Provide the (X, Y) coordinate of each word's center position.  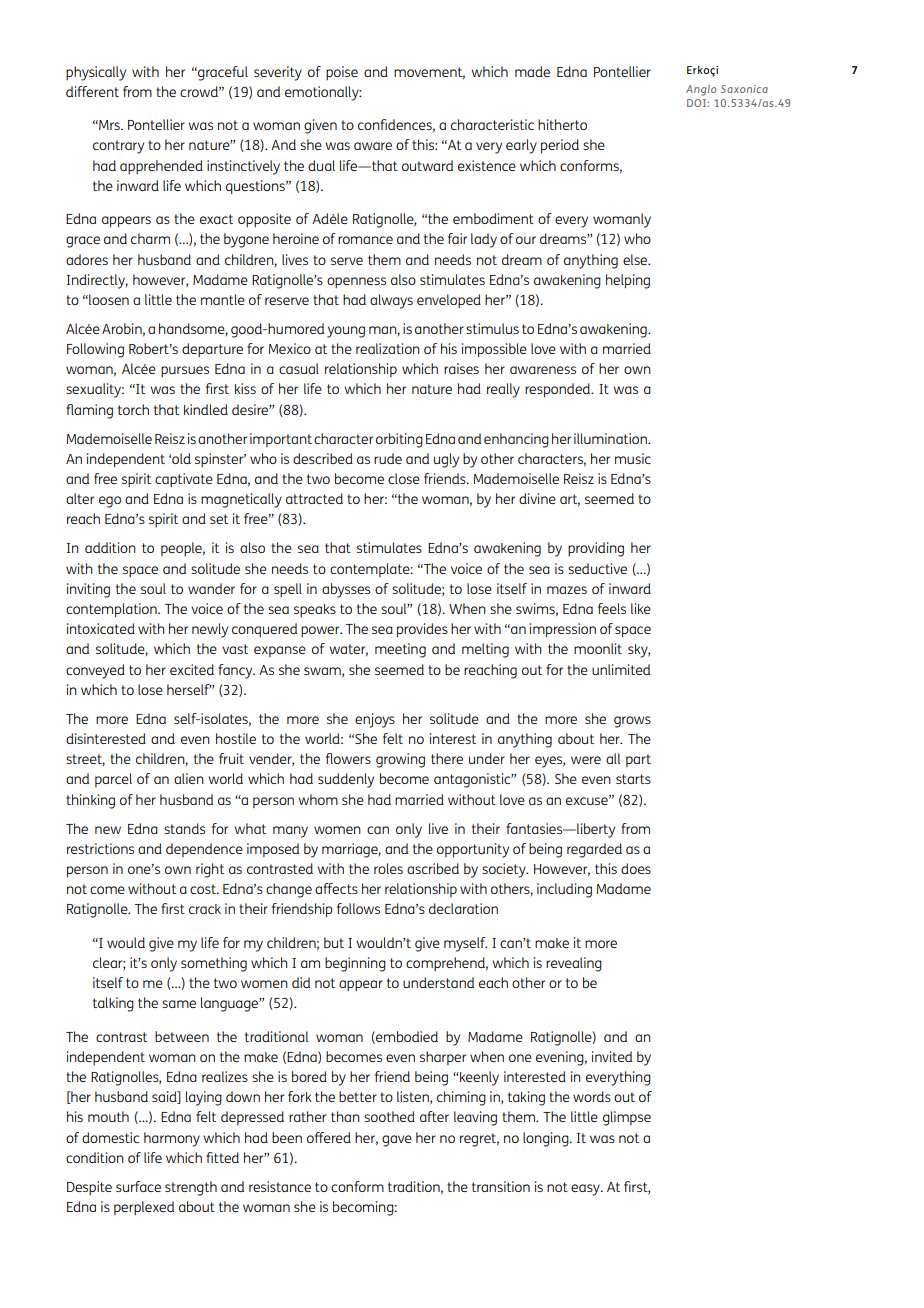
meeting (400, 650)
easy (586, 1190)
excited (192, 669)
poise (342, 73)
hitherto (562, 124)
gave (397, 1141)
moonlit (598, 648)
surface (138, 1186)
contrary (118, 147)
